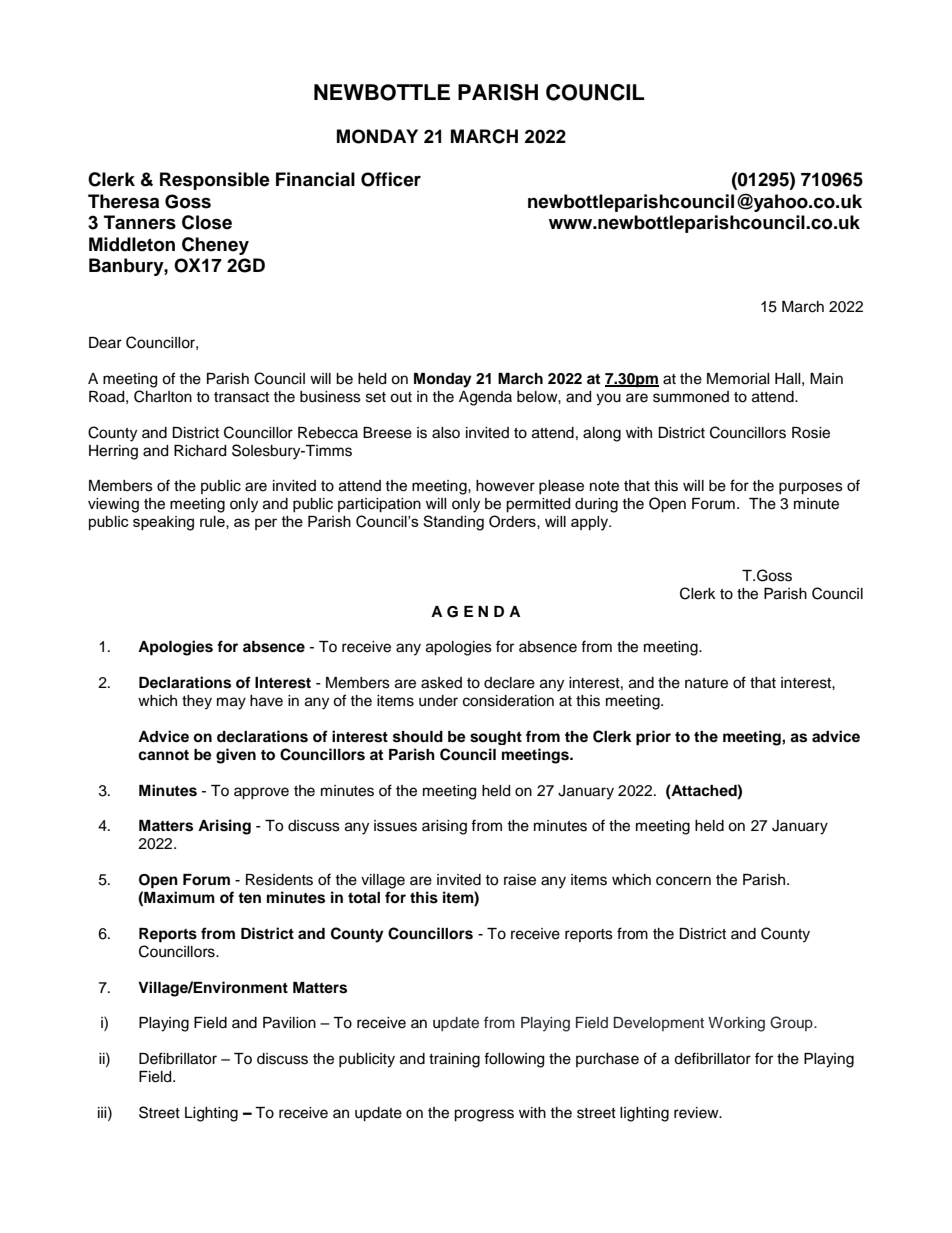  I want to click on Officer, so click(391, 179).
